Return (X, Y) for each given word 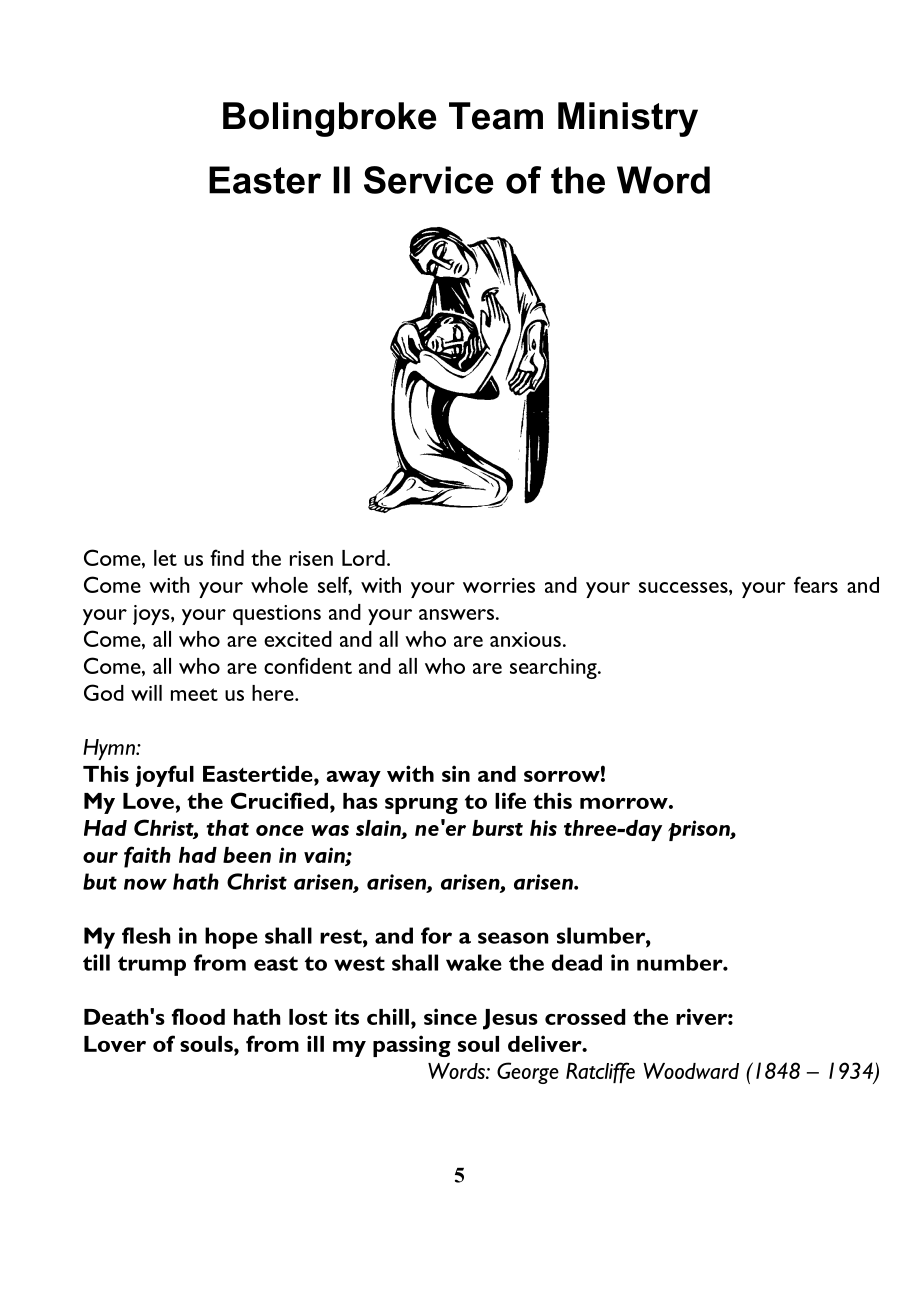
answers (456, 614)
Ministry (628, 119)
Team (496, 116)
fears (816, 584)
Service (429, 180)
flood (198, 1016)
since (450, 1016)
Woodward (691, 1071)
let (165, 558)
